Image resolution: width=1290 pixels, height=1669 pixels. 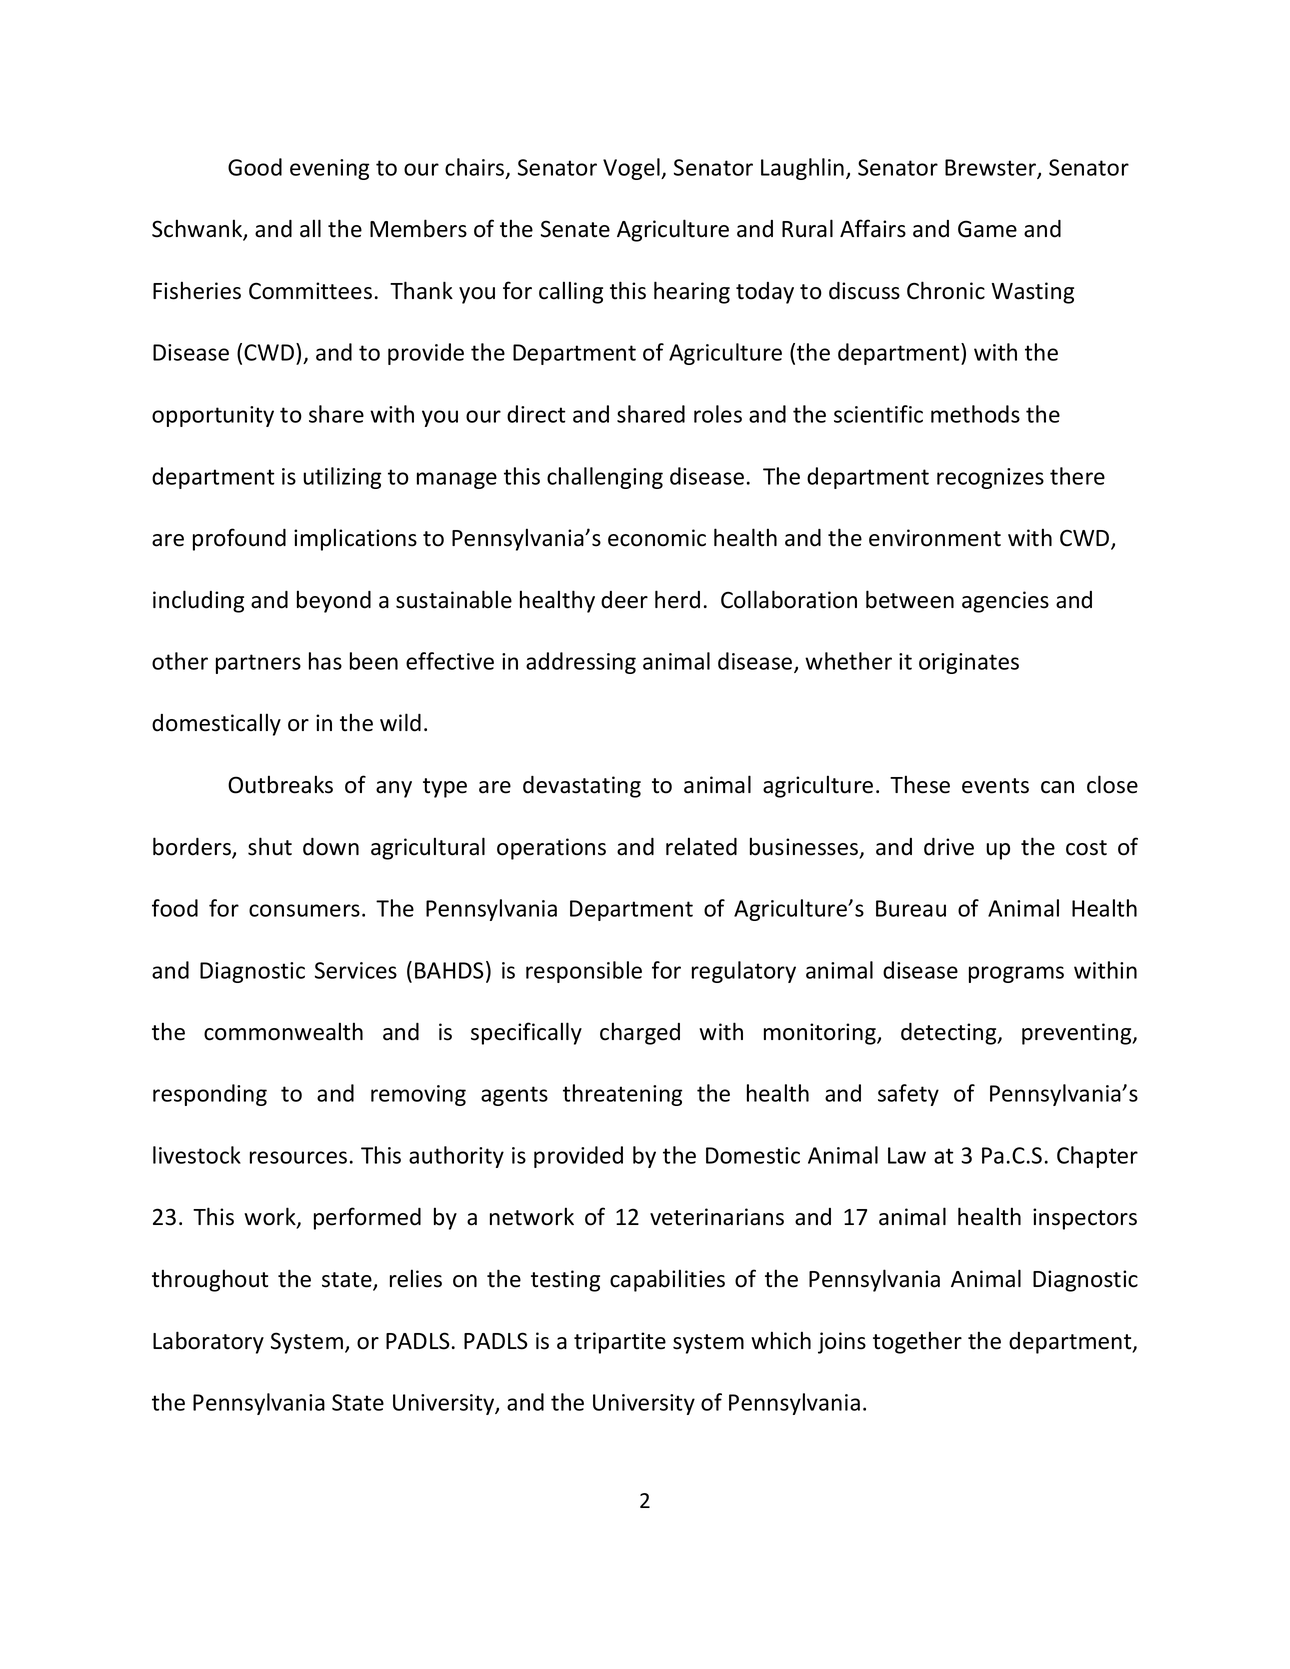 What do you see at coordinates (667, 1280) in the document?
I see `capabilities` at bounding box center [667, 1280].
